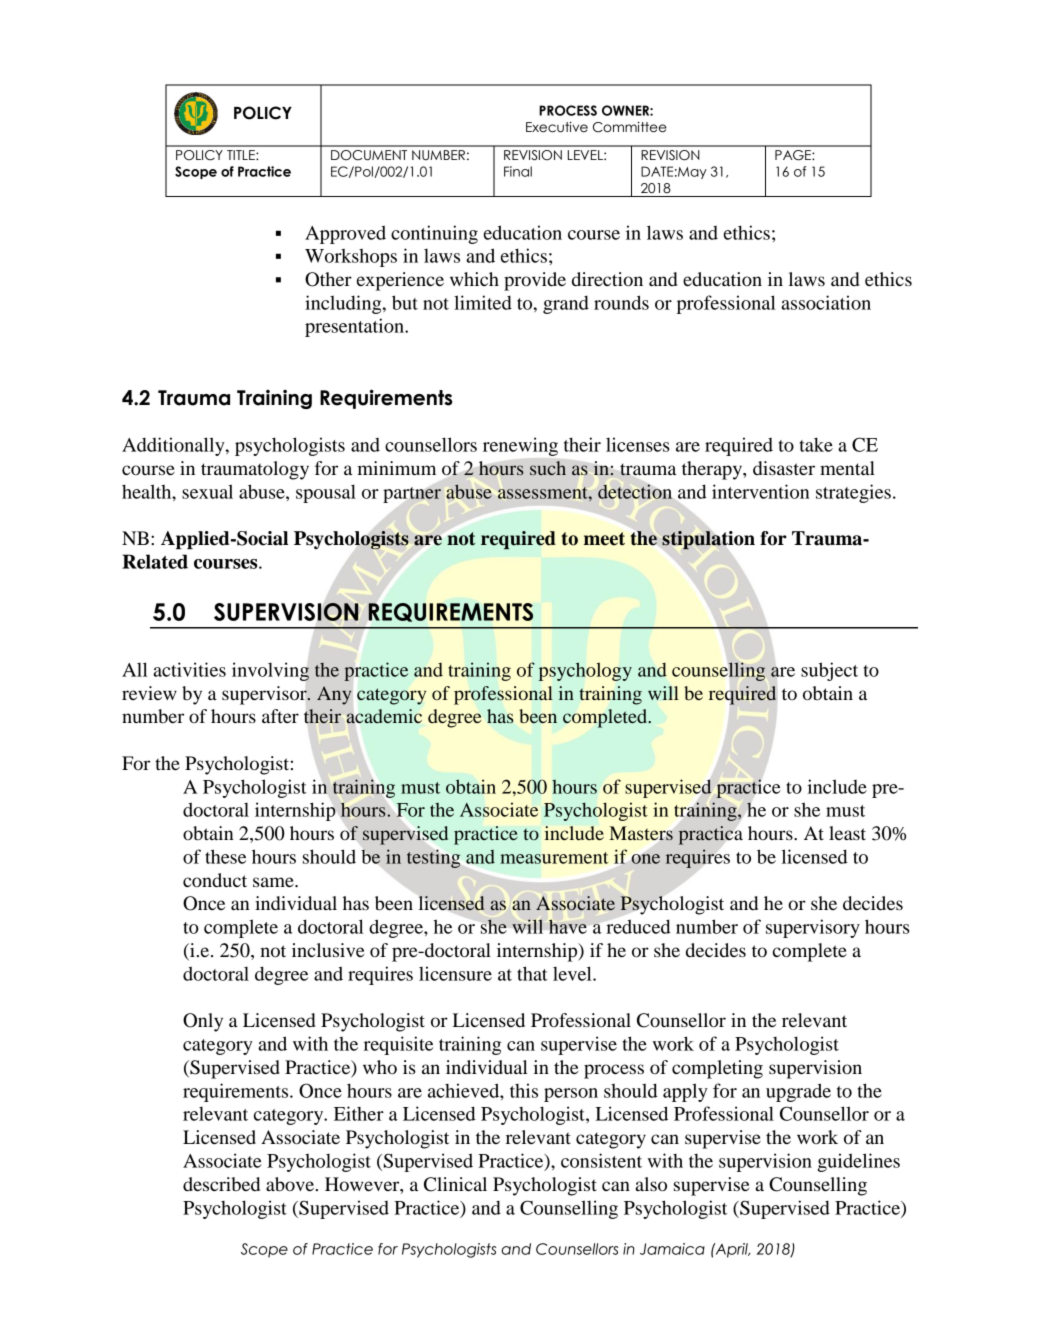  I want to click on described, so click(221, 1184).
